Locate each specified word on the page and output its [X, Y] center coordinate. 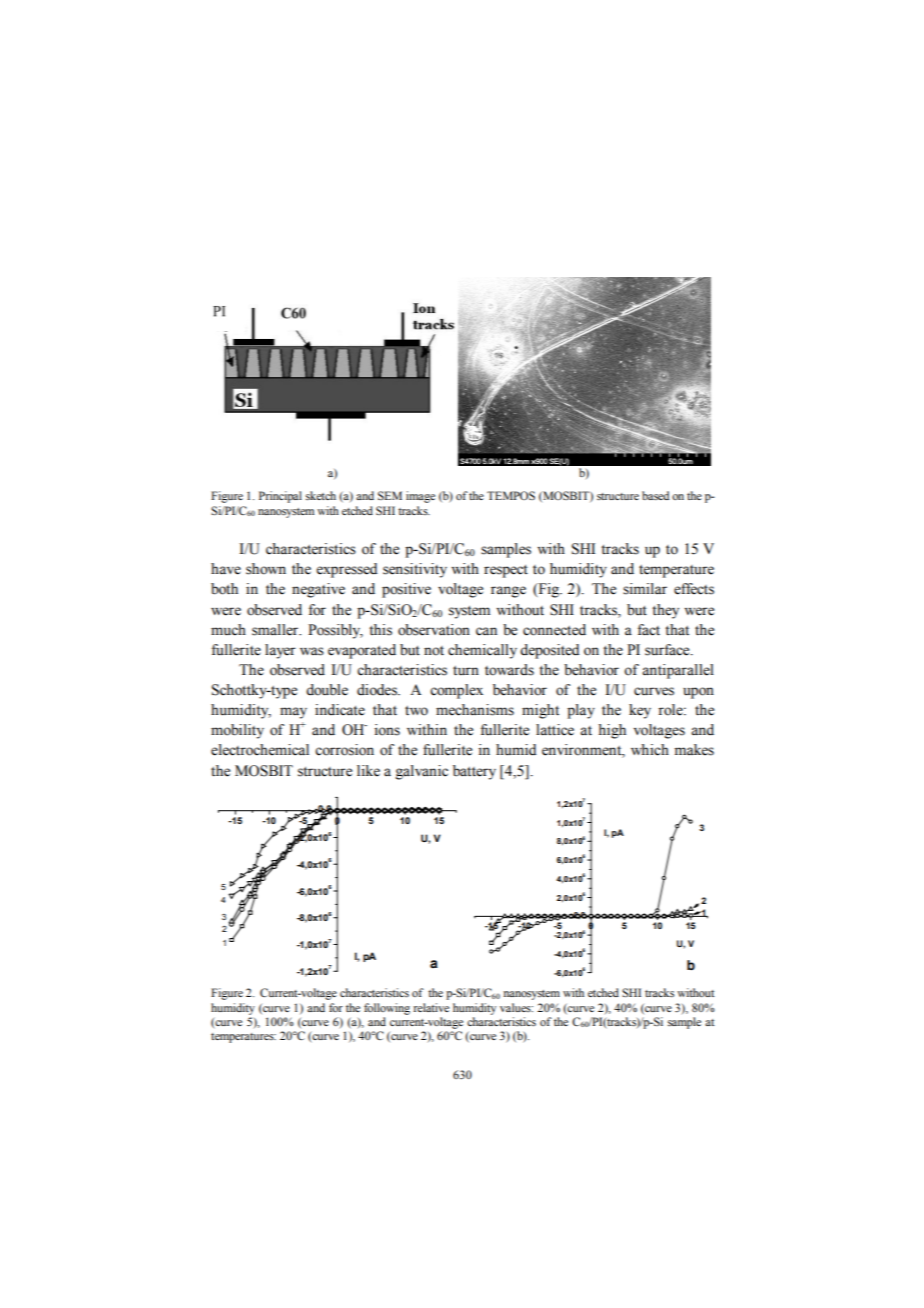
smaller [276, 630]
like [368, 771]
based [655, 495]
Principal [280, 497]
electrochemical [260, 750]
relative [431, 1007]
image [420, 497]
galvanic [422, 772]
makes [694, 750]
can [486, 631]
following [387, 1009]
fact [649, 630]
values [516, 1007]
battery [474, 772]
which [650, 750]
